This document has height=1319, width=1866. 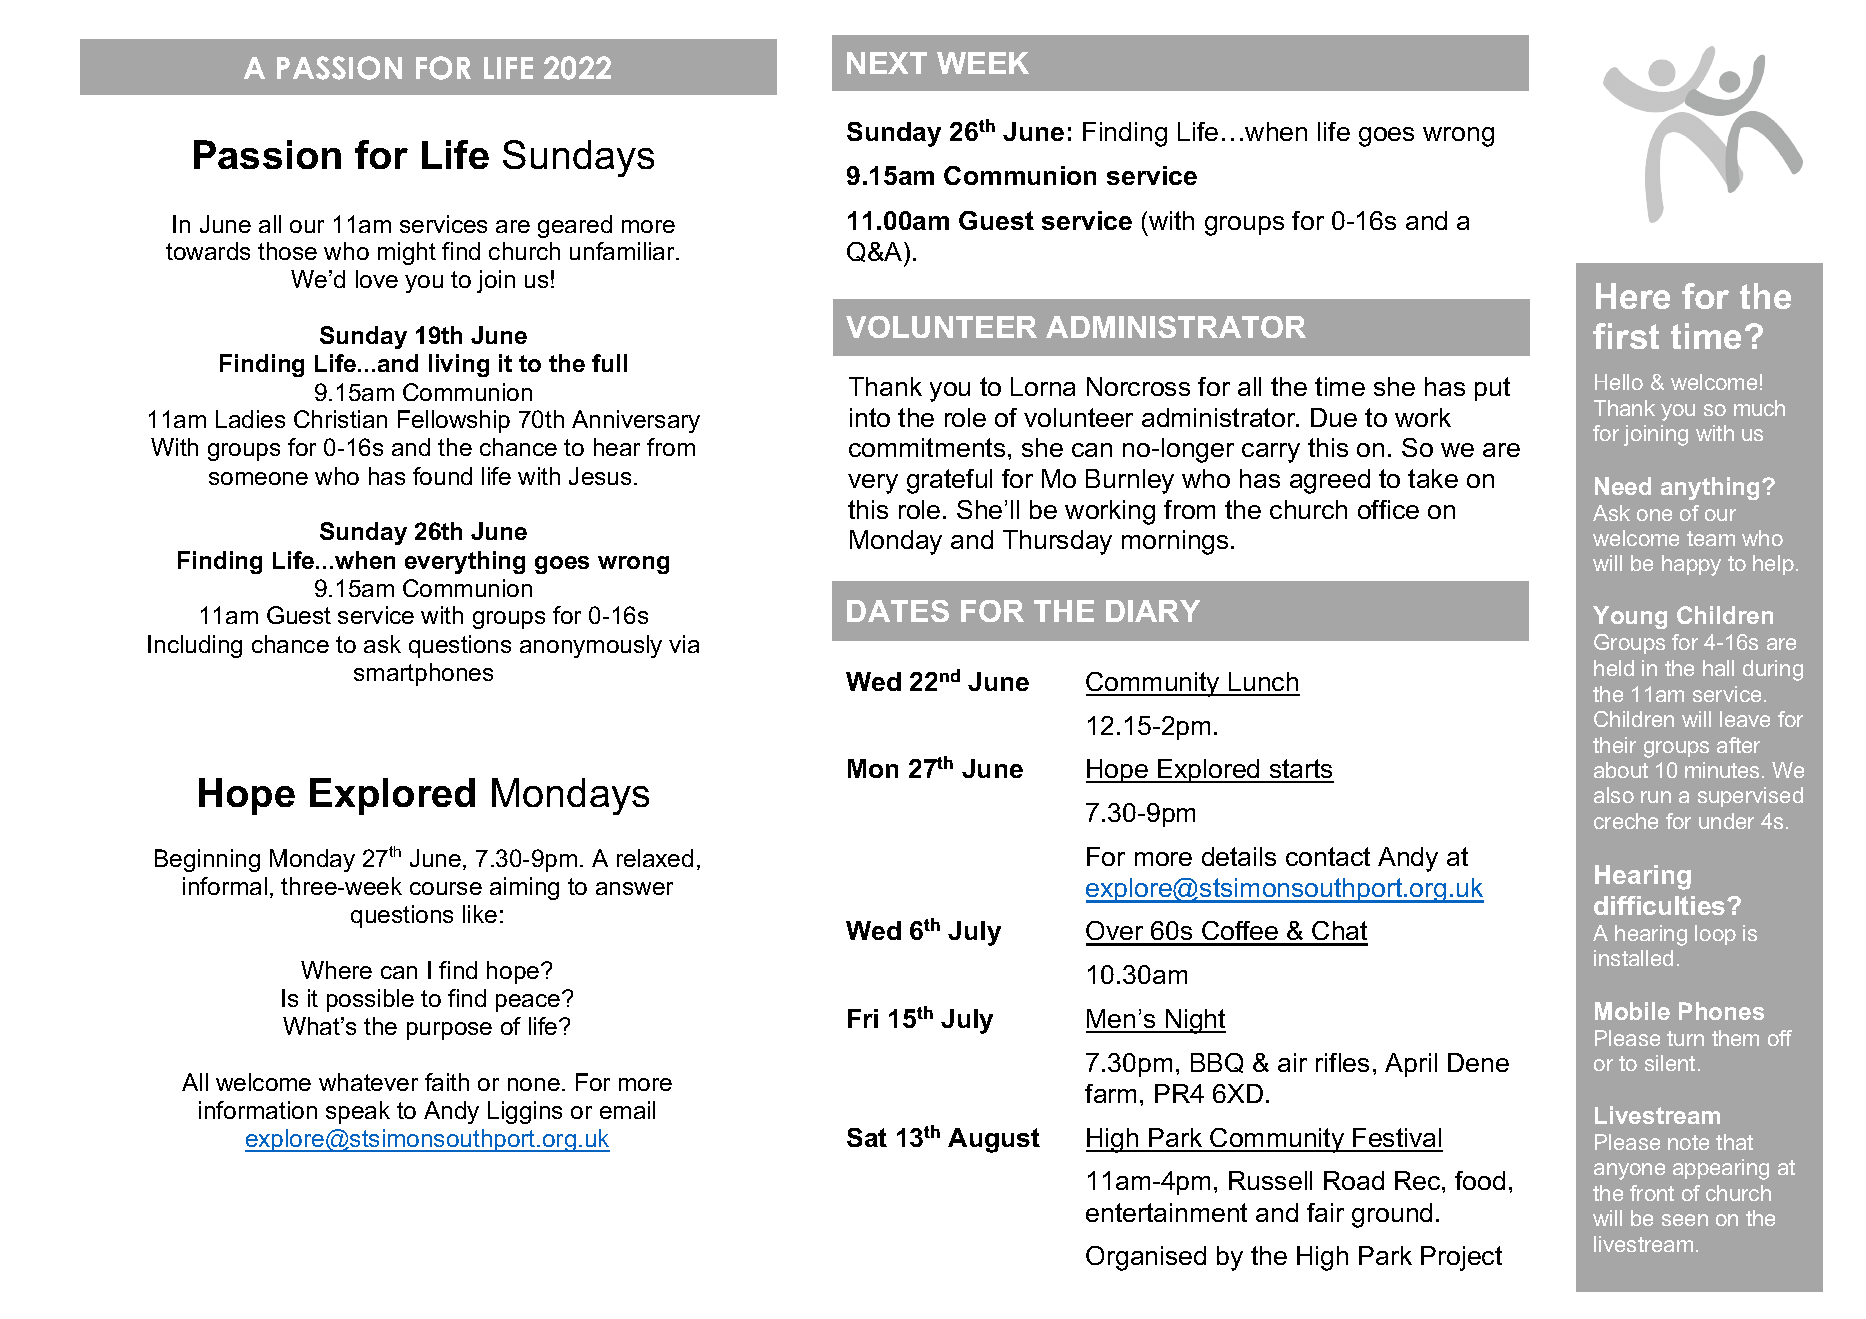 What do you see at coordinates (207, 860) in the document?
I see `Beginning` at bounding box center [207, 860].
